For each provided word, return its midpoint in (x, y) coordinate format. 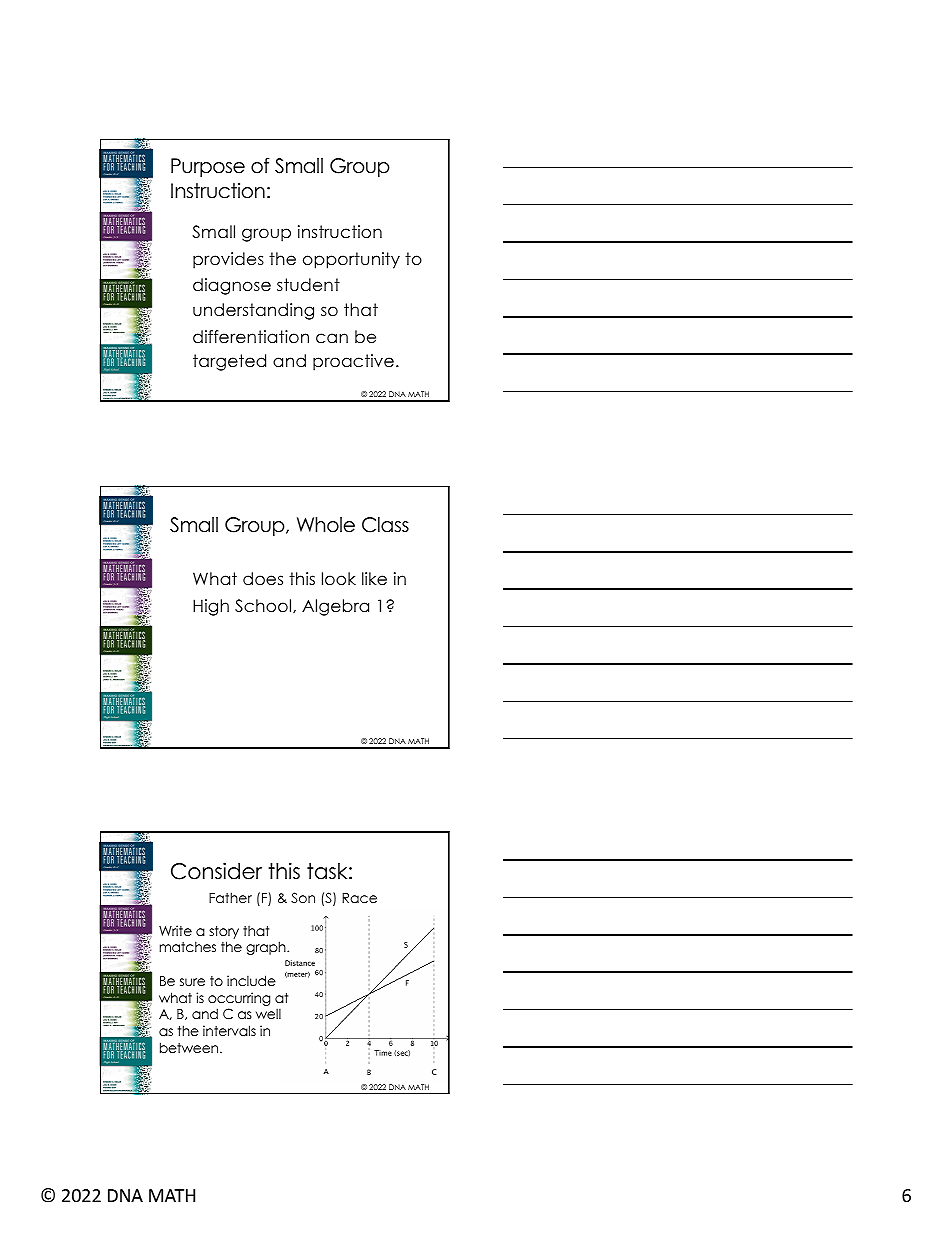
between (190, 1047)
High (211, 607)
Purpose (208, 167)
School (264, 606)
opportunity (351, 260)
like (374, 579)
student (308, 285)
